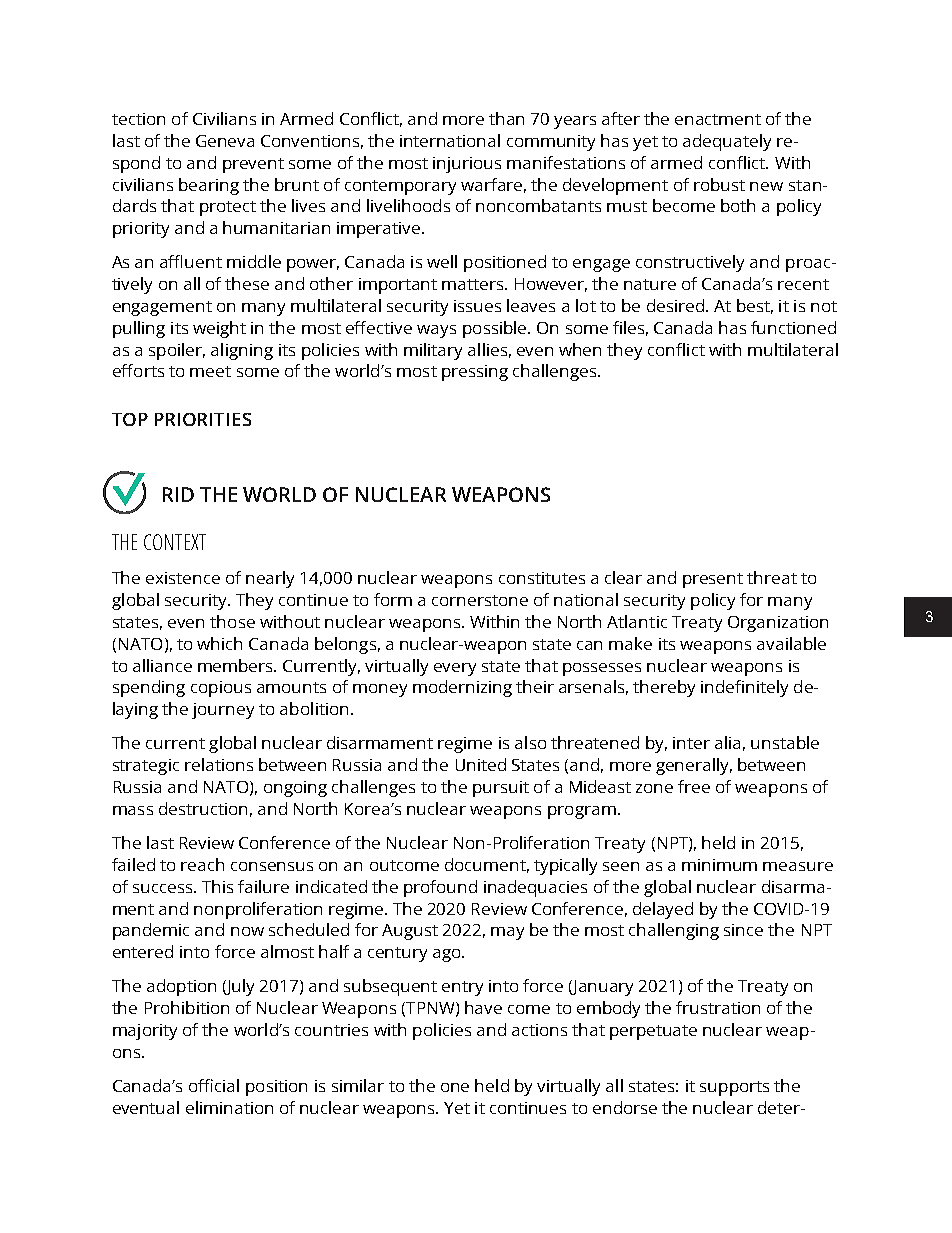 The width and height of the screenshot is (952, 1233). Describe the element at coordinates (225, 141) in the screenshot. I see `Geneva` at that location.
